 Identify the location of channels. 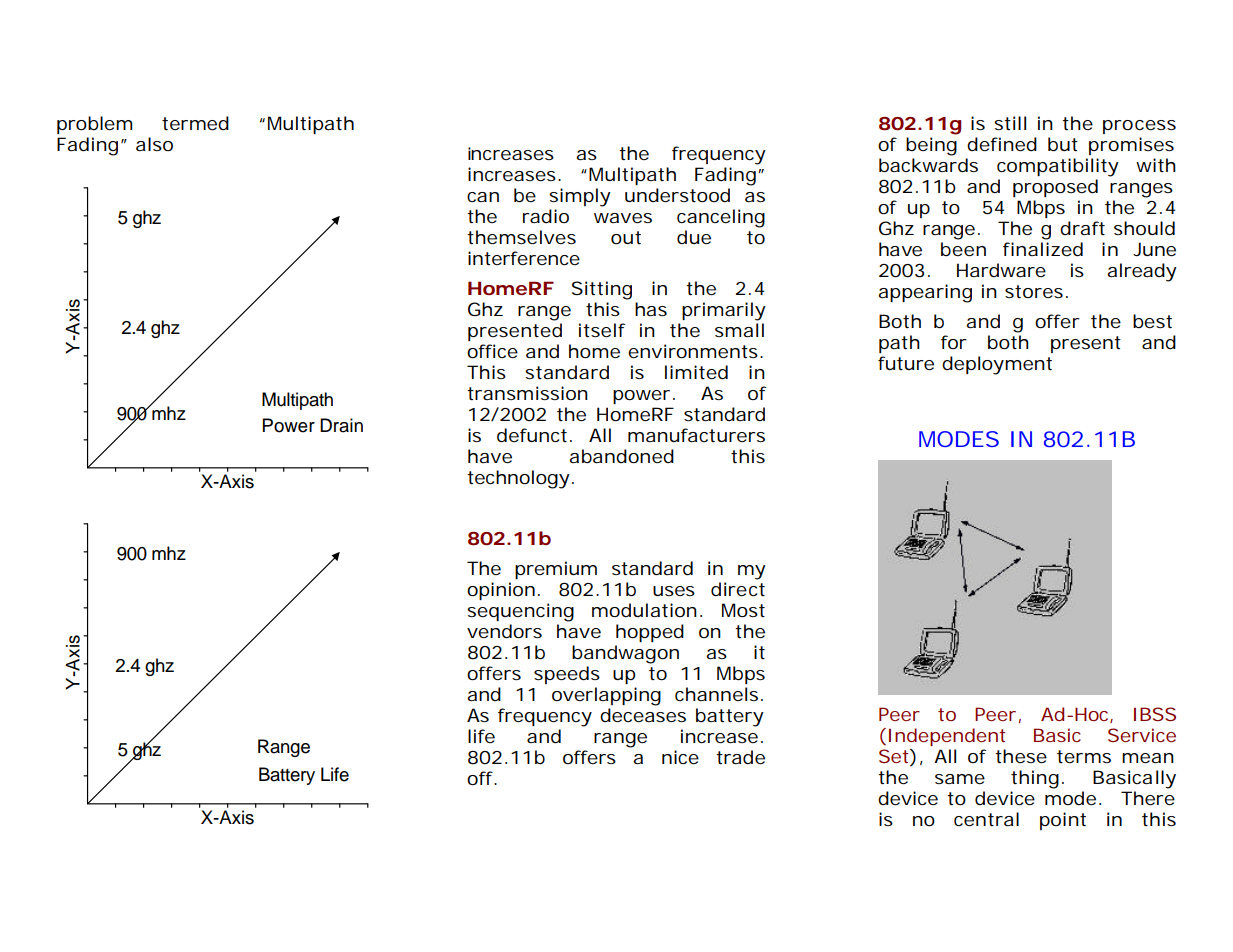
(719, 694).
